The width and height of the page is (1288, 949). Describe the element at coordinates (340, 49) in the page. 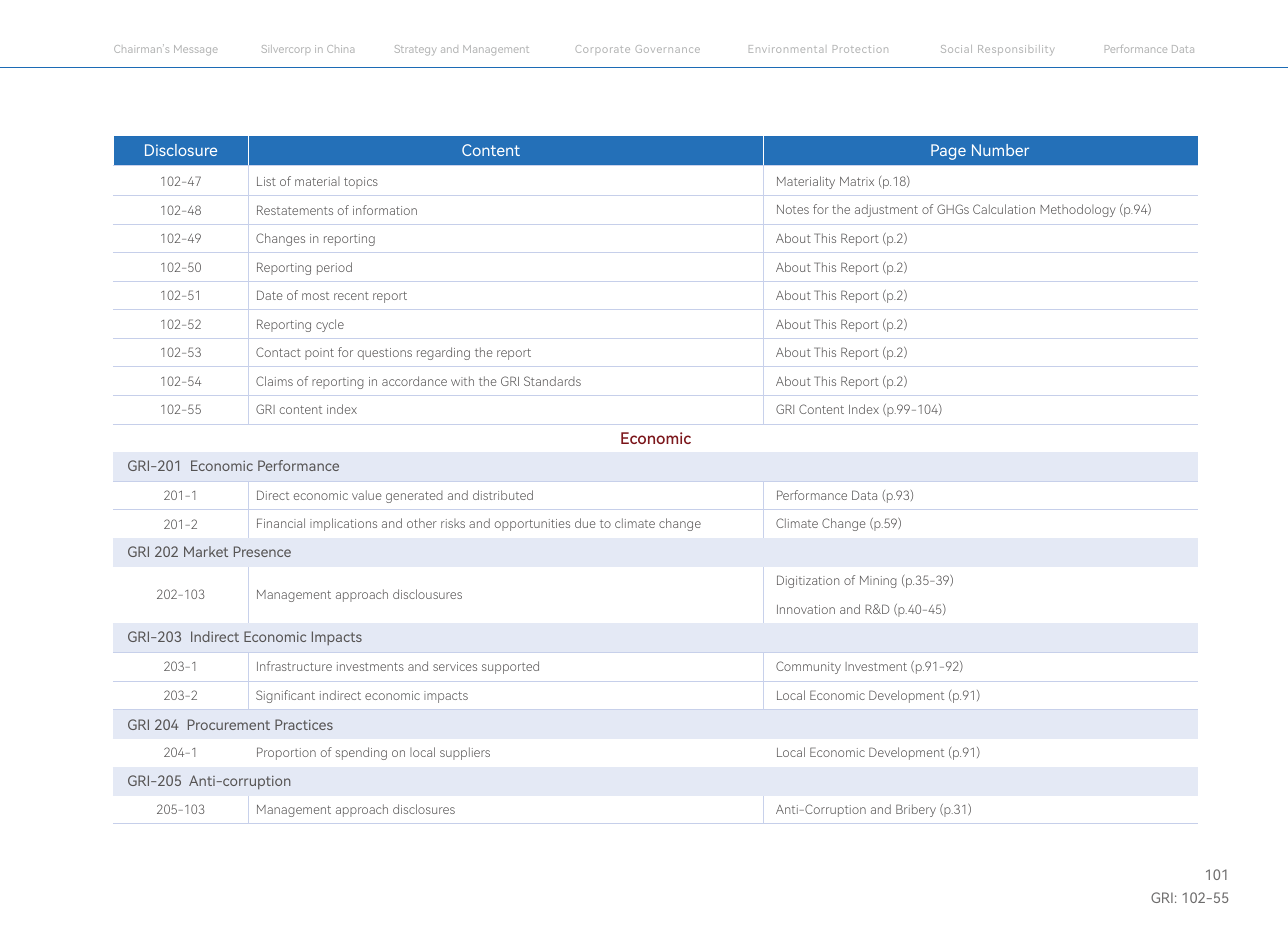

I see `China` at that location.
